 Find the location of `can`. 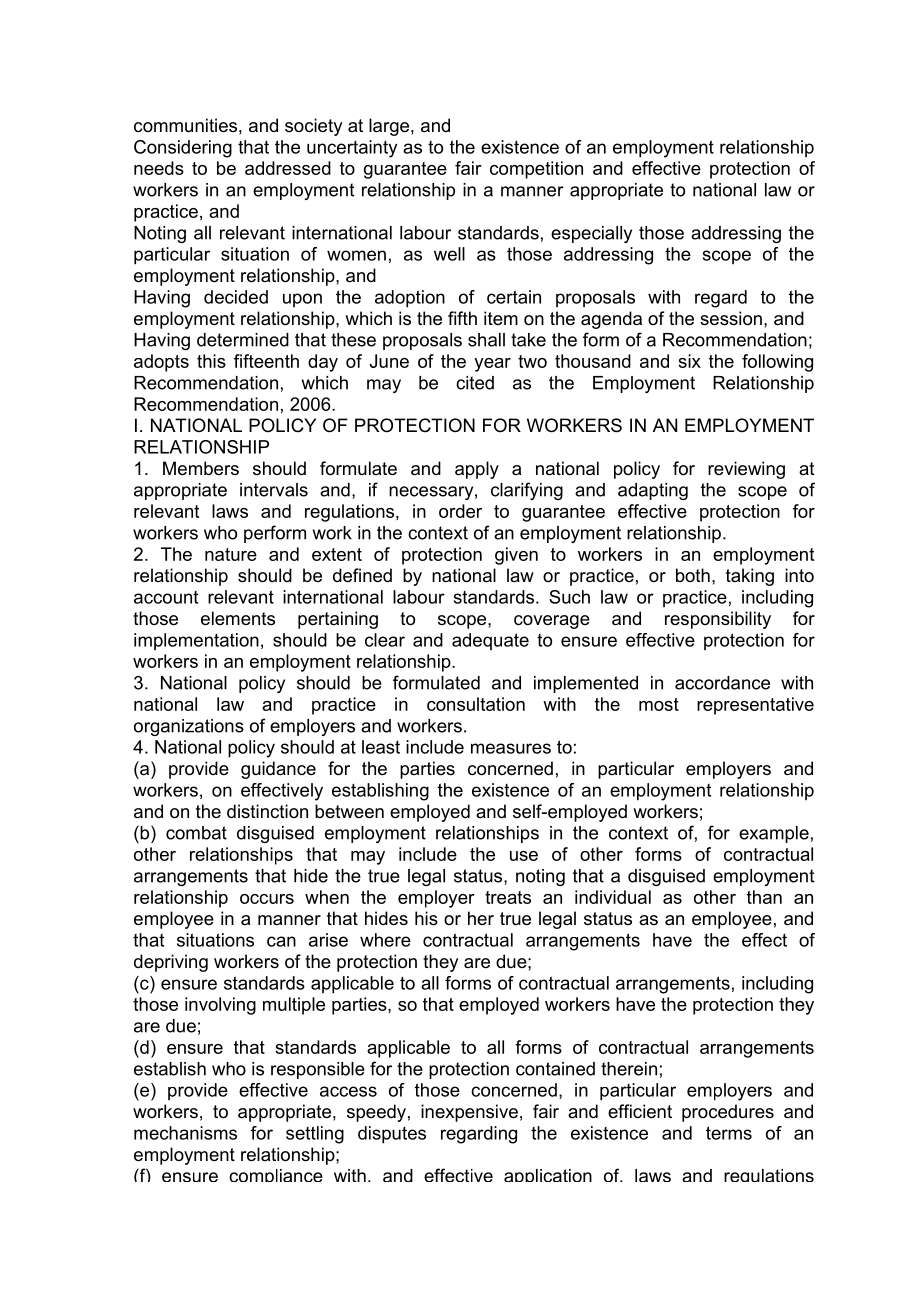

can is located at coordinates (281, 941).
